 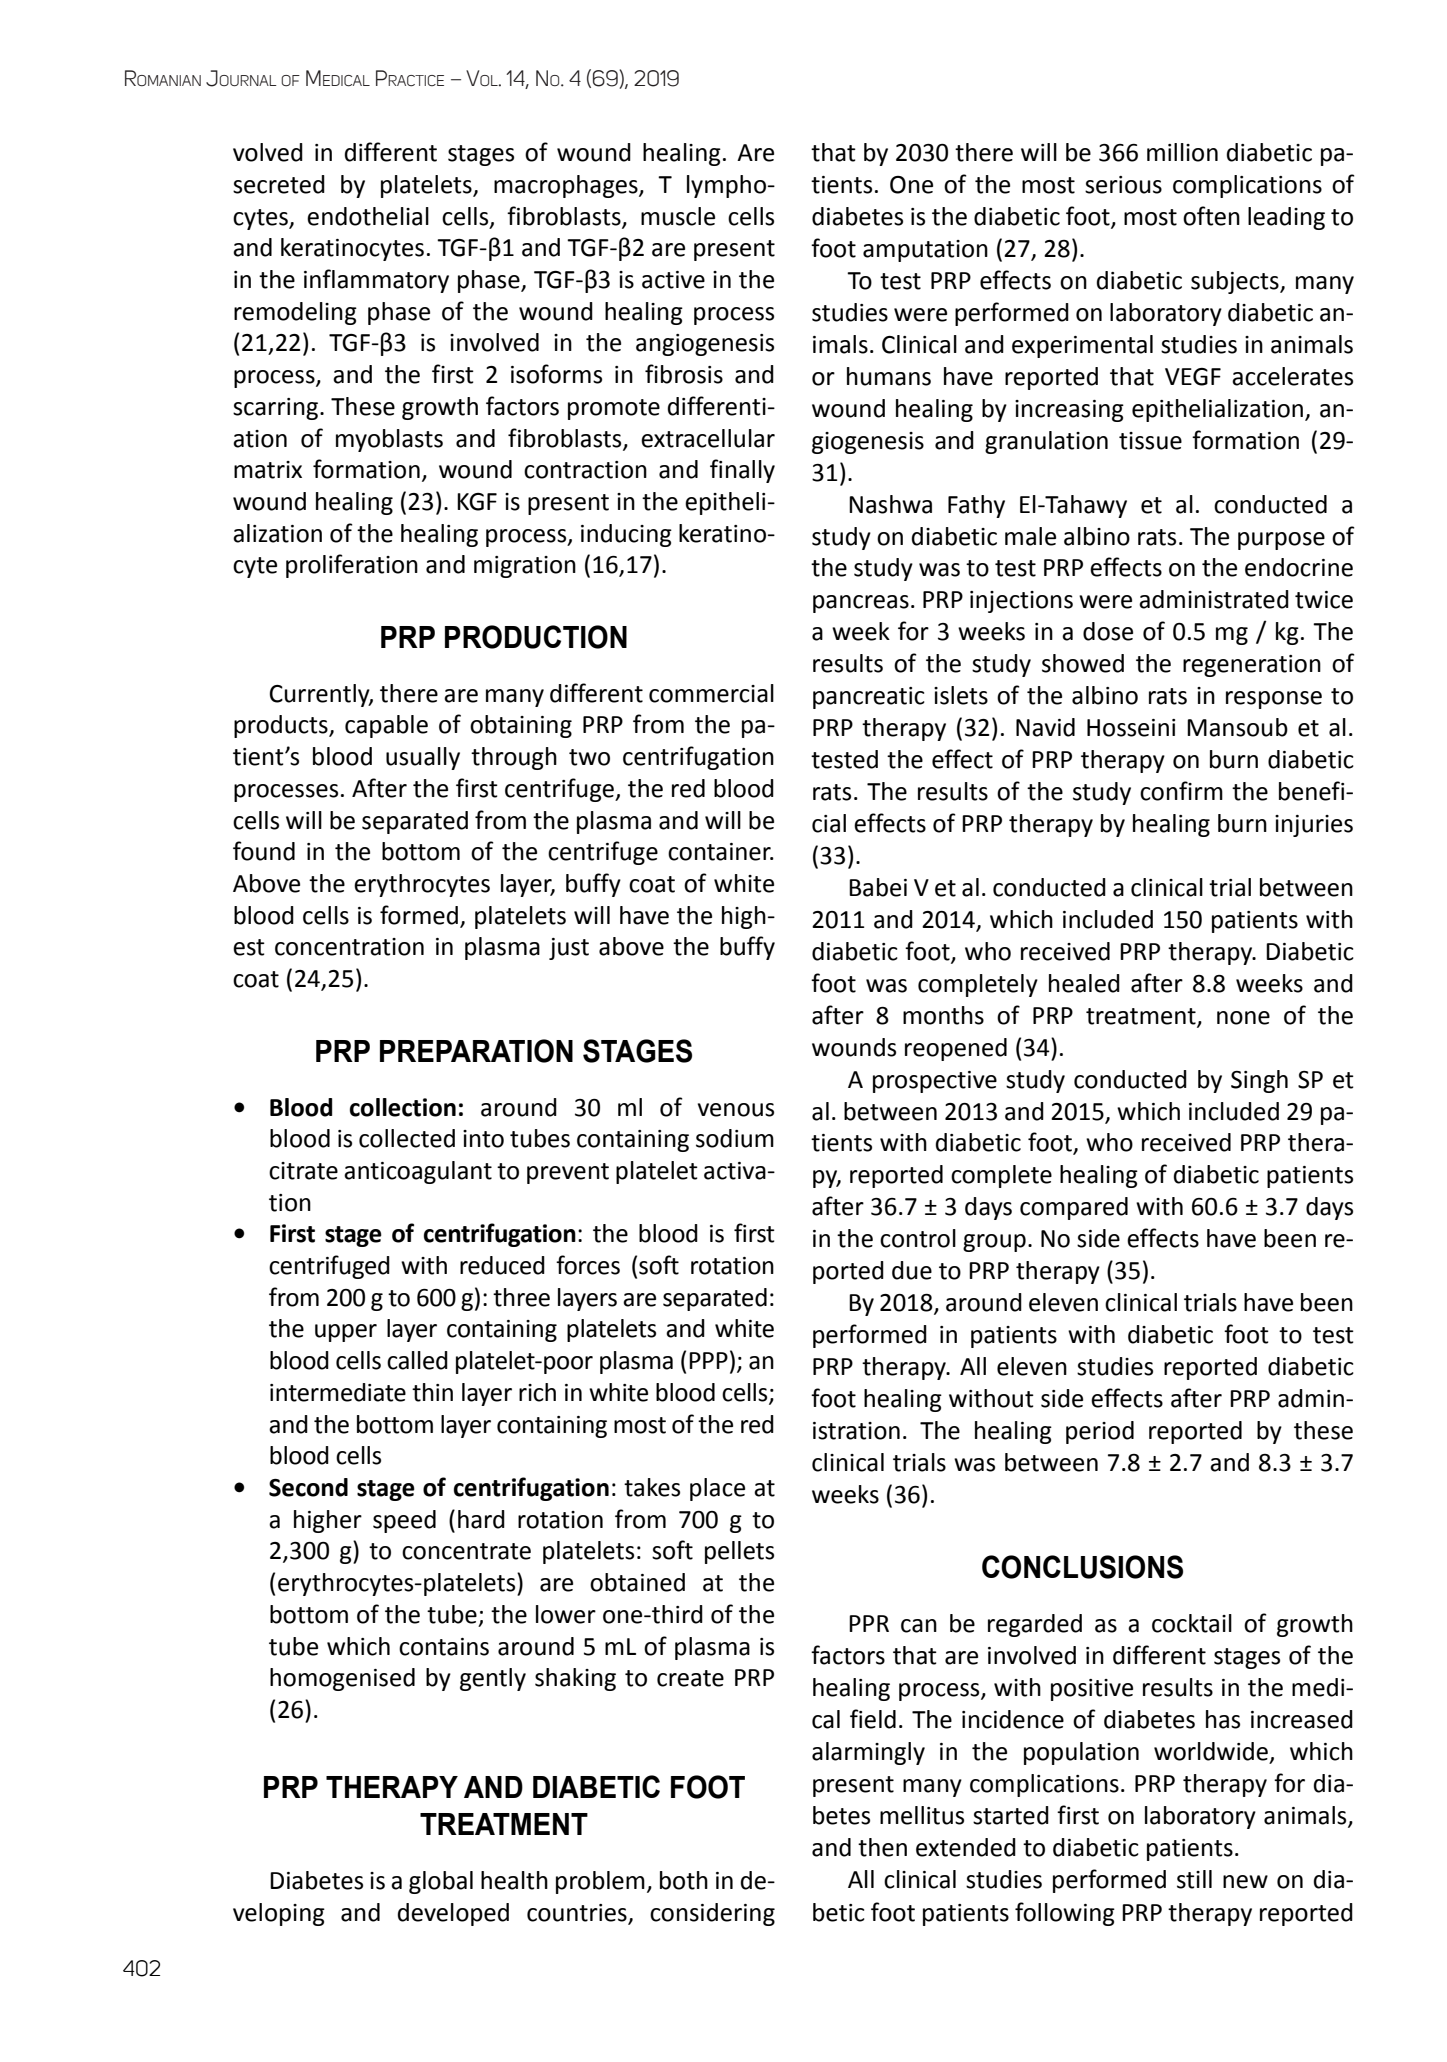 I want to click on often, so click(x=1211, y=216).
